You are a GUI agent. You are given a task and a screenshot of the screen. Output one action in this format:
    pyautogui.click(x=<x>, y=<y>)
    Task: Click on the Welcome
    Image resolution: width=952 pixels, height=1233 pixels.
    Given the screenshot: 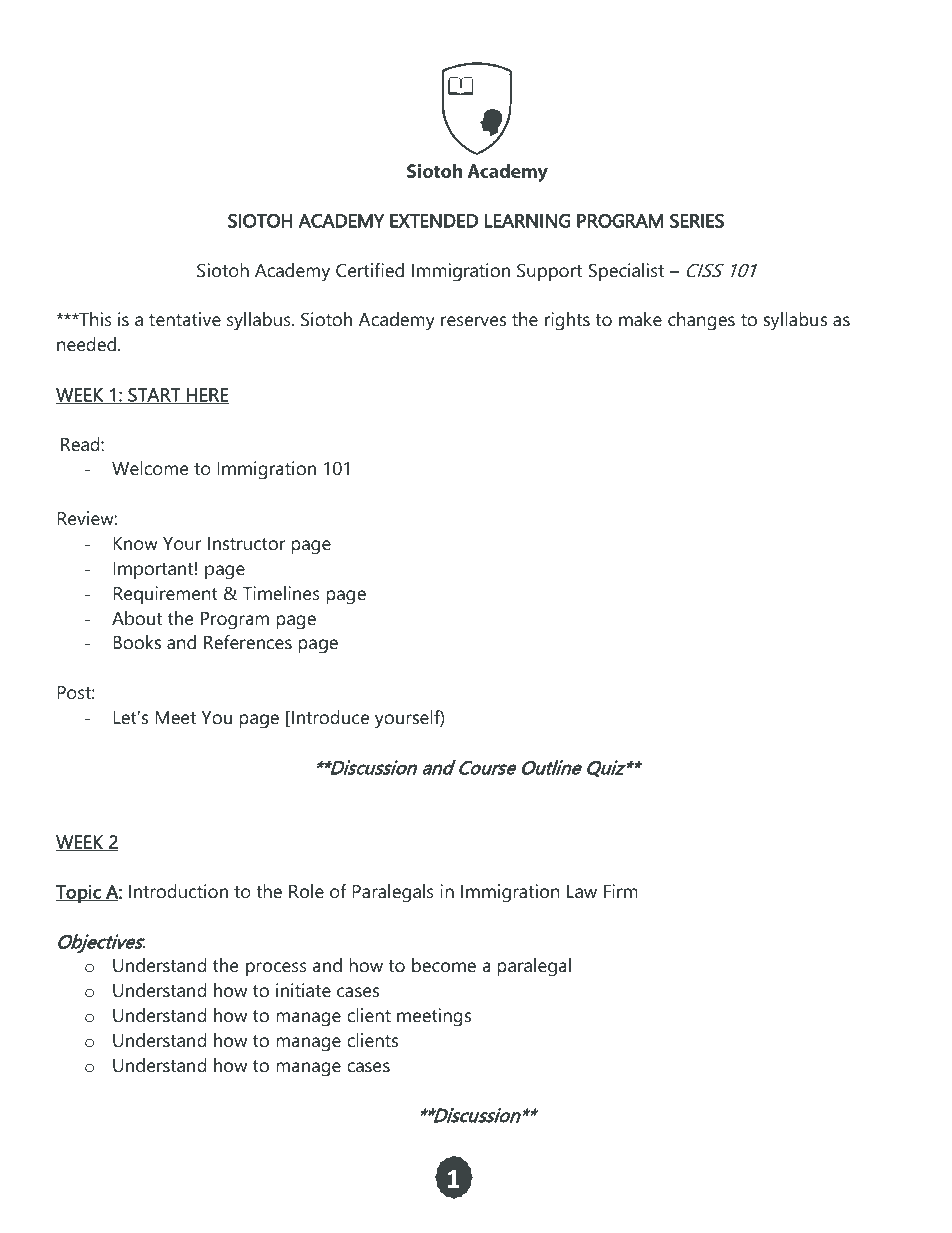 What is the action you would take?
    pyautogui.click(x=150, y=468)
